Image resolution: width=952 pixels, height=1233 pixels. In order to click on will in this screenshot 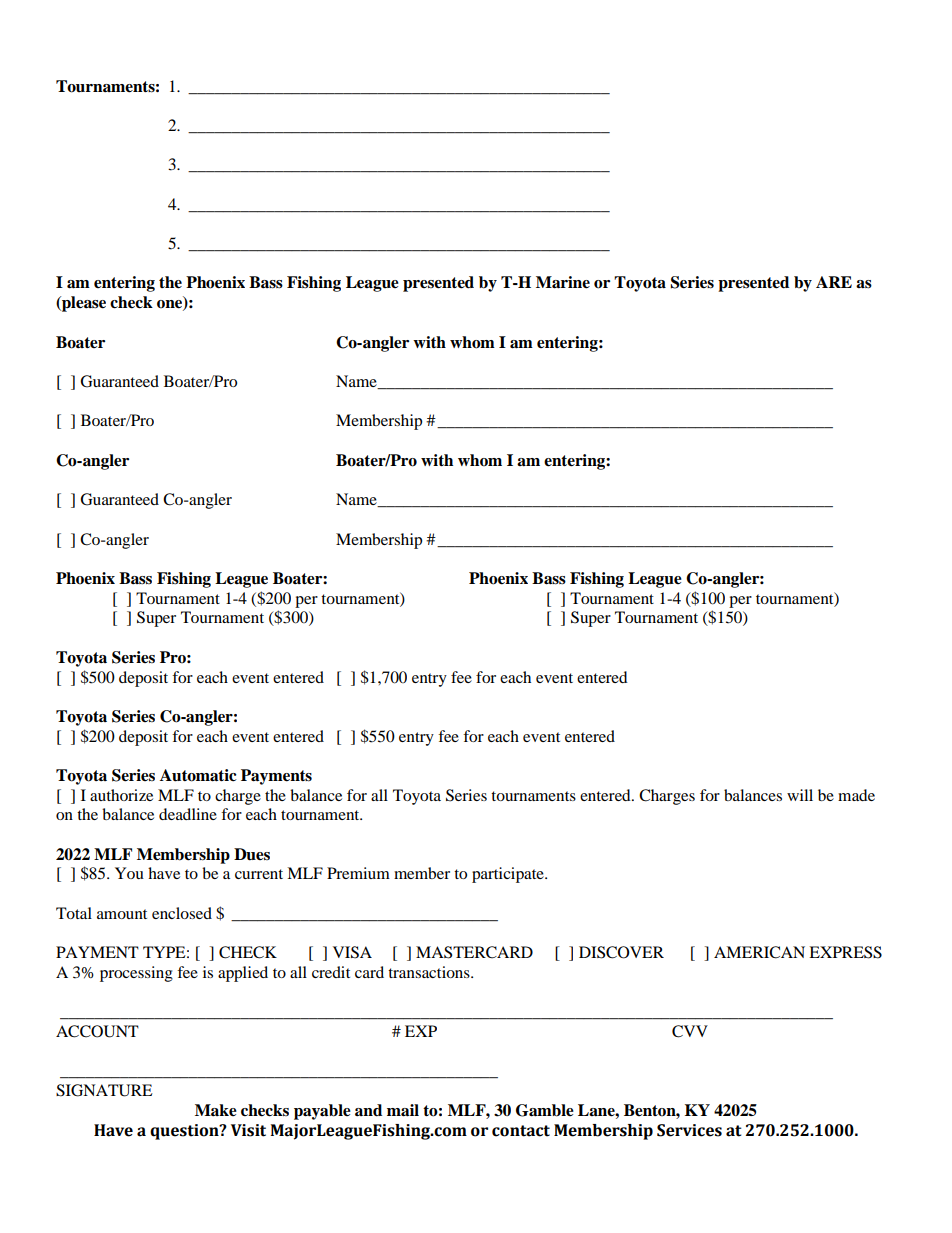, I will do `click(800, 795)`.
